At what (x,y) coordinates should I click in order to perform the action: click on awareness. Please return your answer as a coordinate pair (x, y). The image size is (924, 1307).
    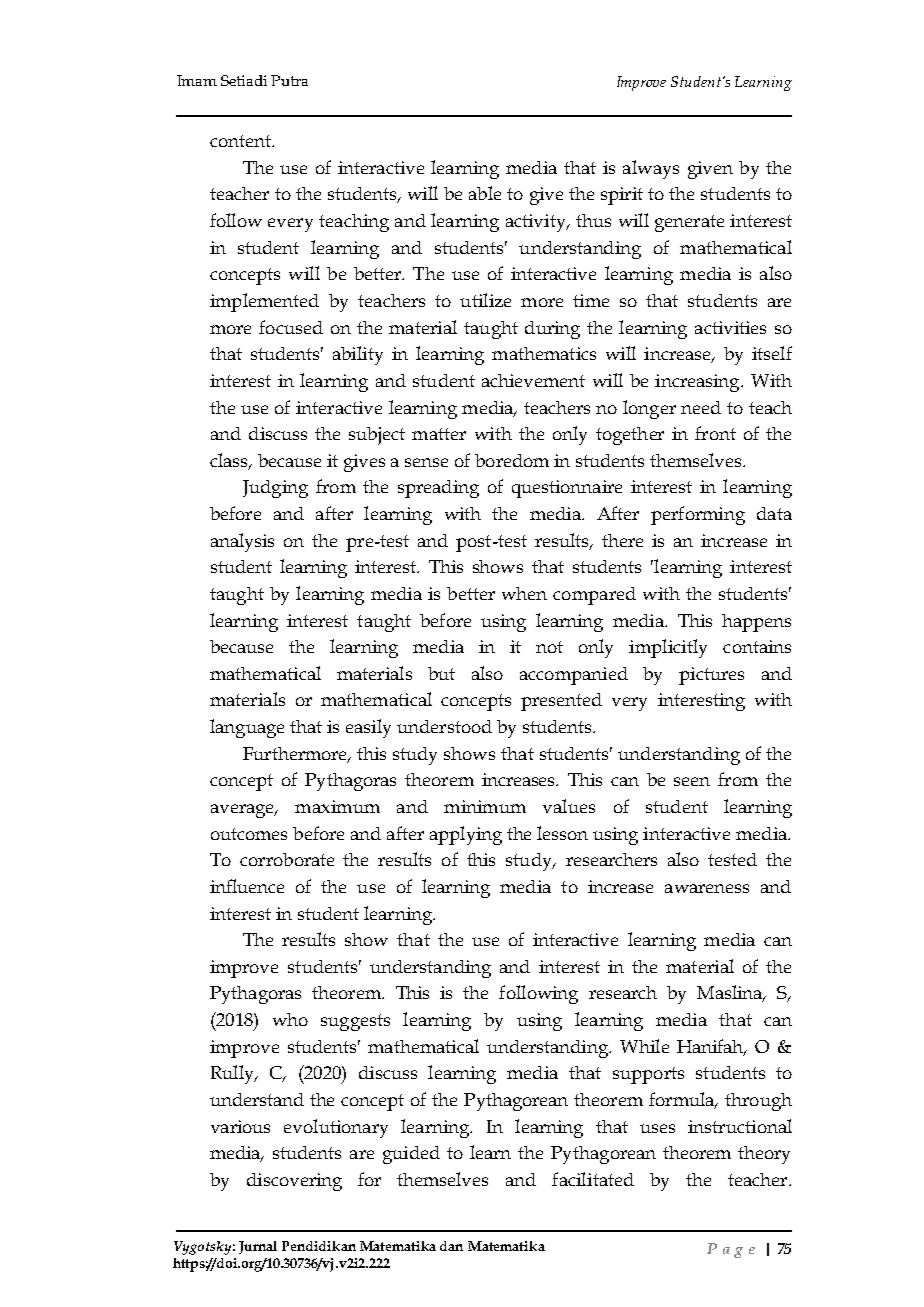
    Looking at the image, I should click on (707, 888).
